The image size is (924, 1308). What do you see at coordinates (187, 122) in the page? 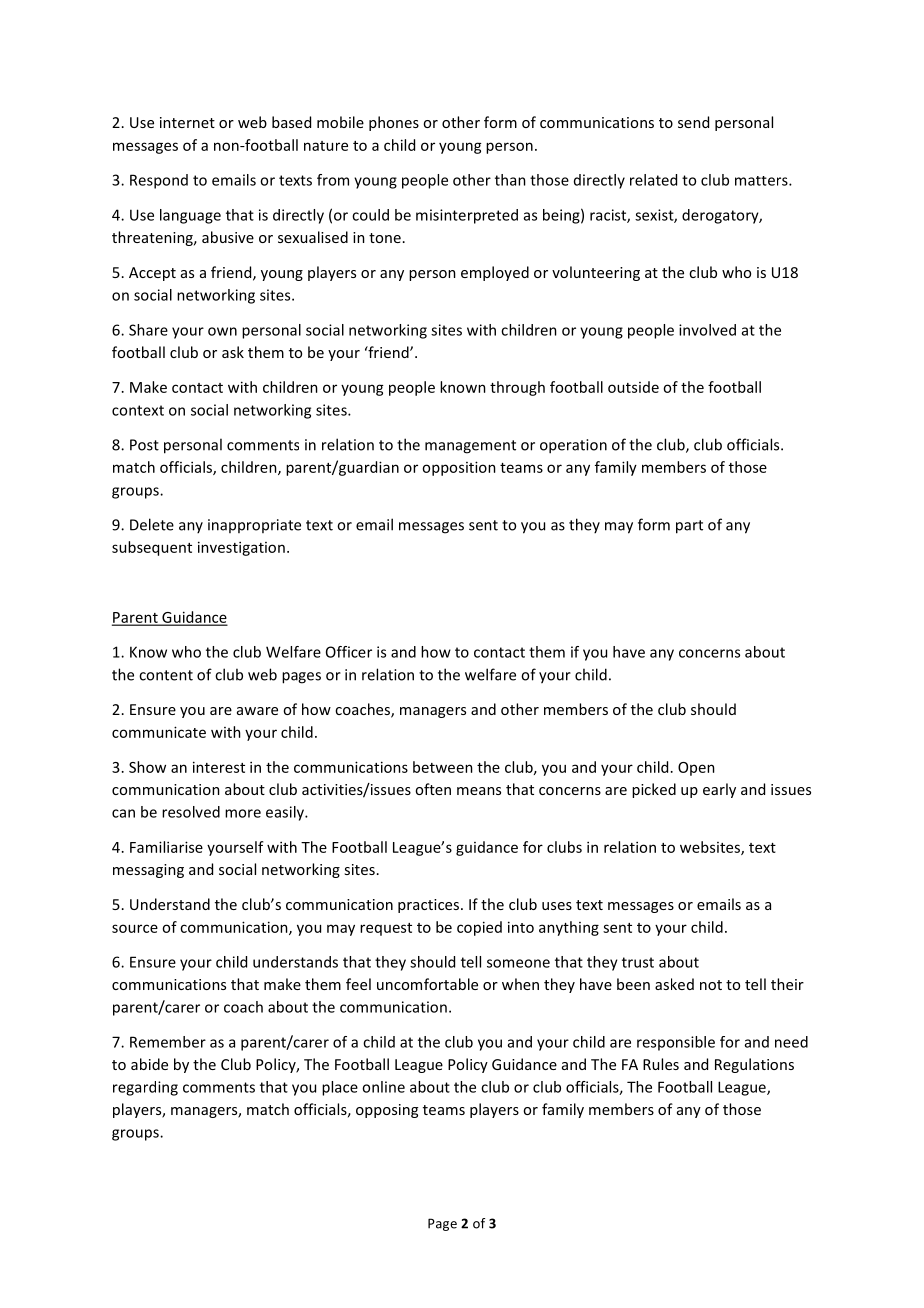
I see `internet` at bounding box center [187, 122].
